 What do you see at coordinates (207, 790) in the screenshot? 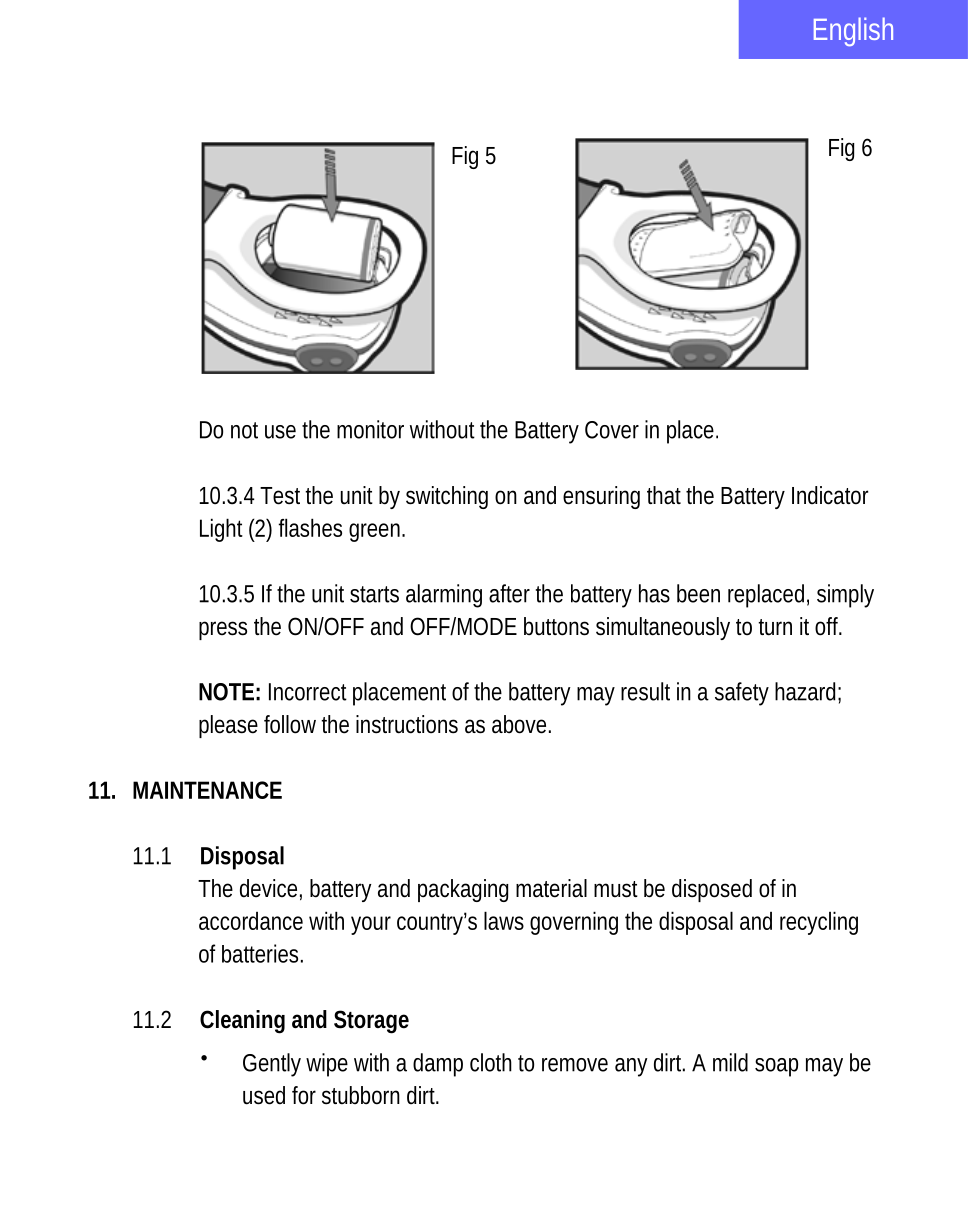
I see `MAINTENANCE` at bounding box center [207, 790].
